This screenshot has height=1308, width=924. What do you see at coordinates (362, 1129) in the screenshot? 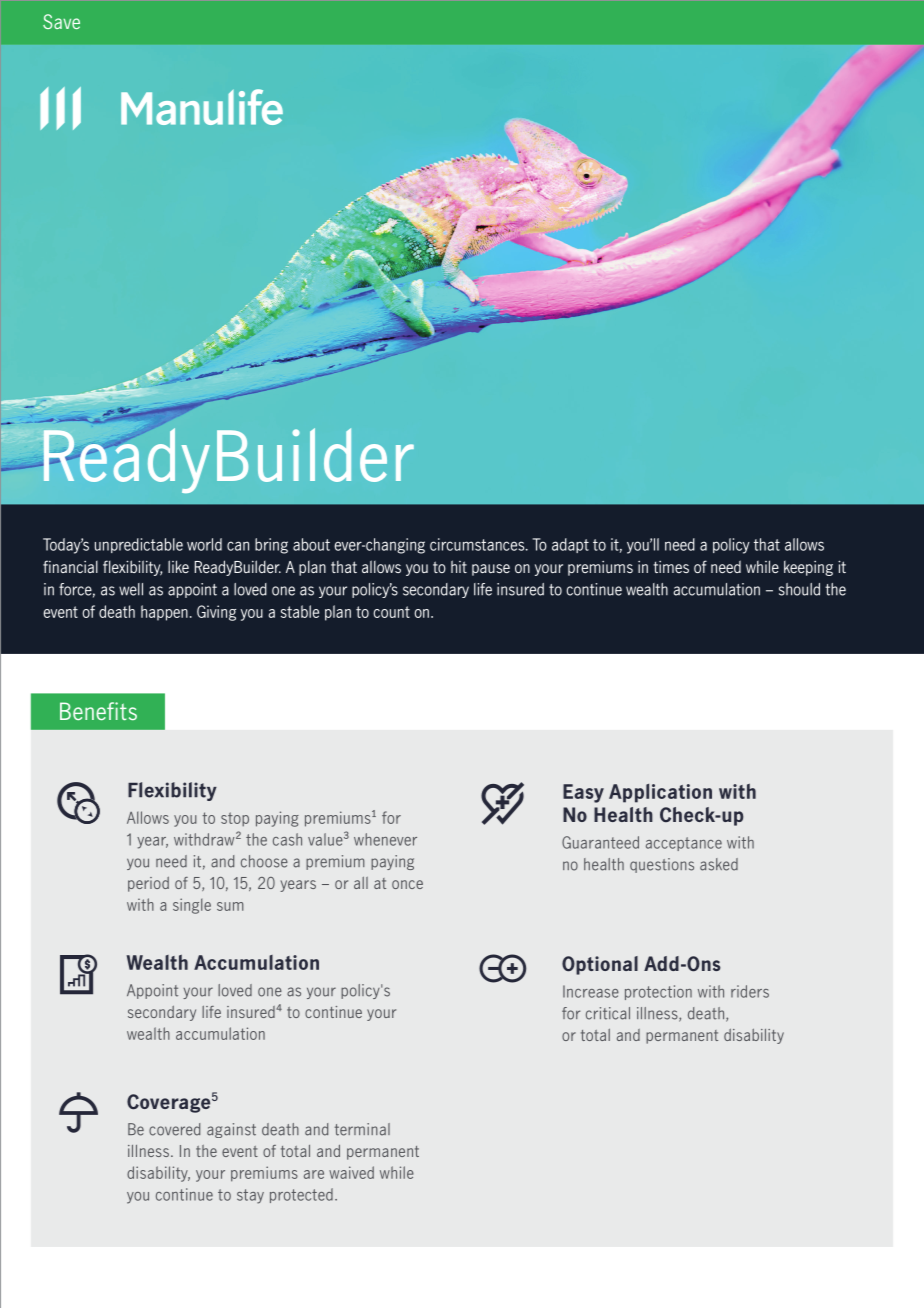
I see `terminal` at bounding box center [362, 1129].
